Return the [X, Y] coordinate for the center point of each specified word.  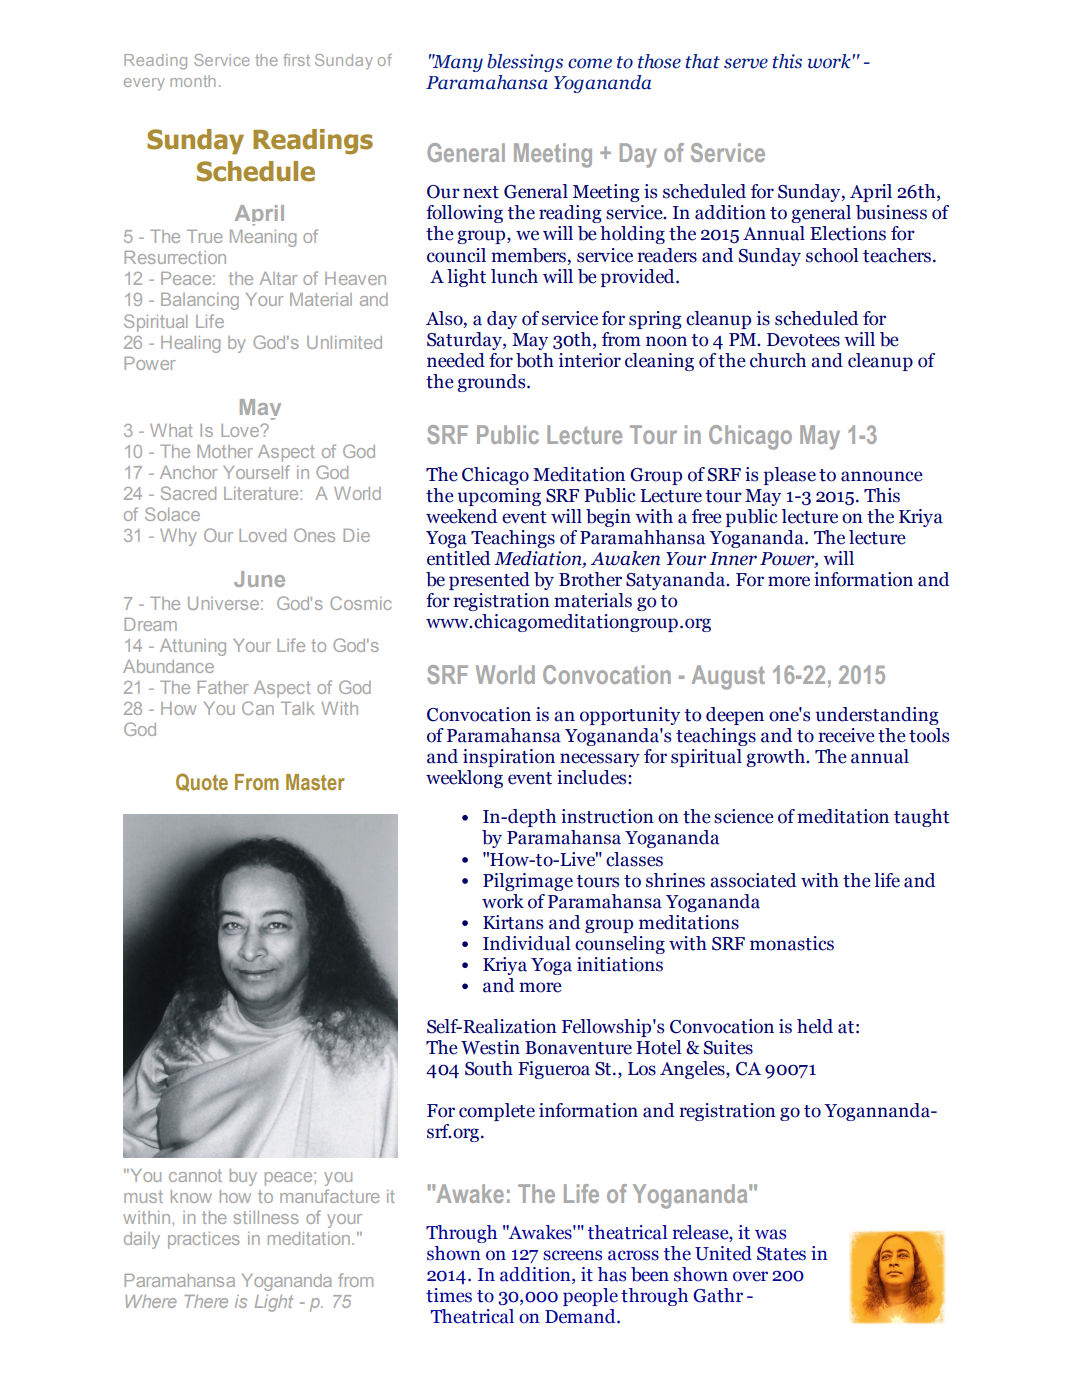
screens [572, 1255]
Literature [262, 493]
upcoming [499, 497]
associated [753, 880]
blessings [525, 63]
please [790, 476]
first [296, 60]
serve [746, 63]
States [781, 1254]
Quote [202, 782]
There [206, 1301]
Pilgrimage [528, 882]
